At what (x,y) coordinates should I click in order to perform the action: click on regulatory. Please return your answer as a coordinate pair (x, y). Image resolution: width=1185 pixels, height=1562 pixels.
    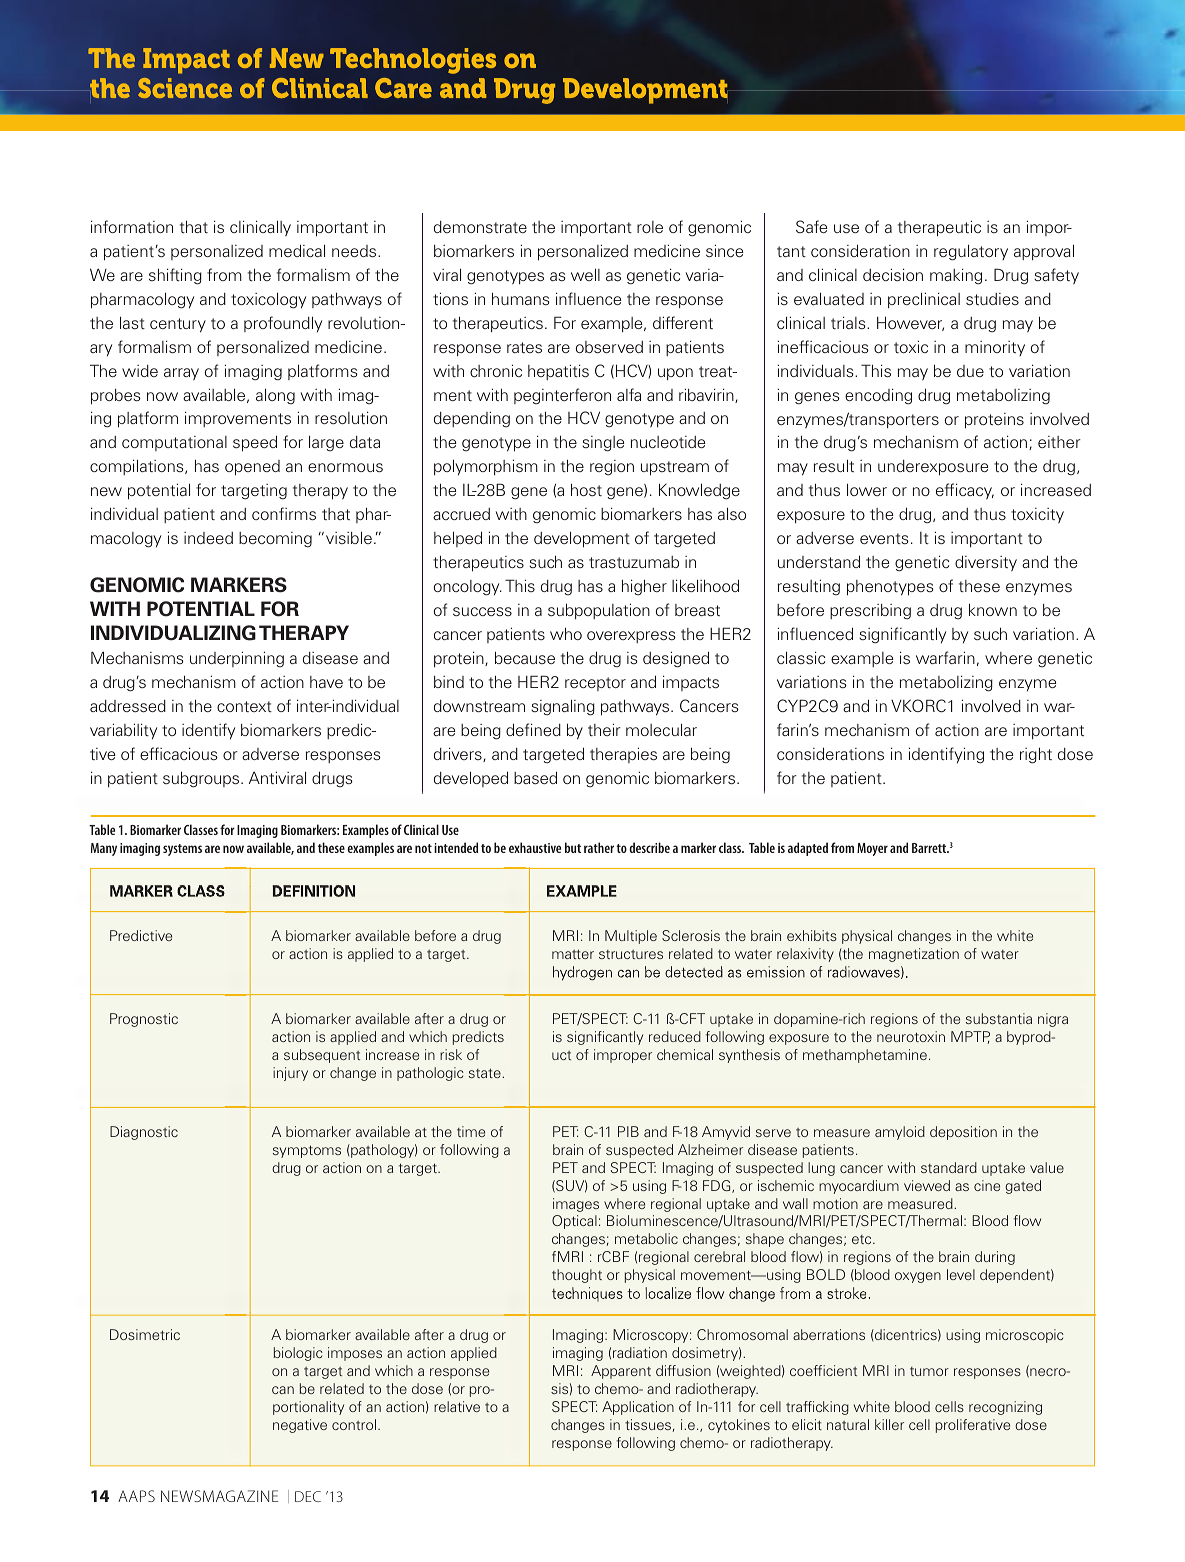
    Looking at the image, I should click on (971, 253).
